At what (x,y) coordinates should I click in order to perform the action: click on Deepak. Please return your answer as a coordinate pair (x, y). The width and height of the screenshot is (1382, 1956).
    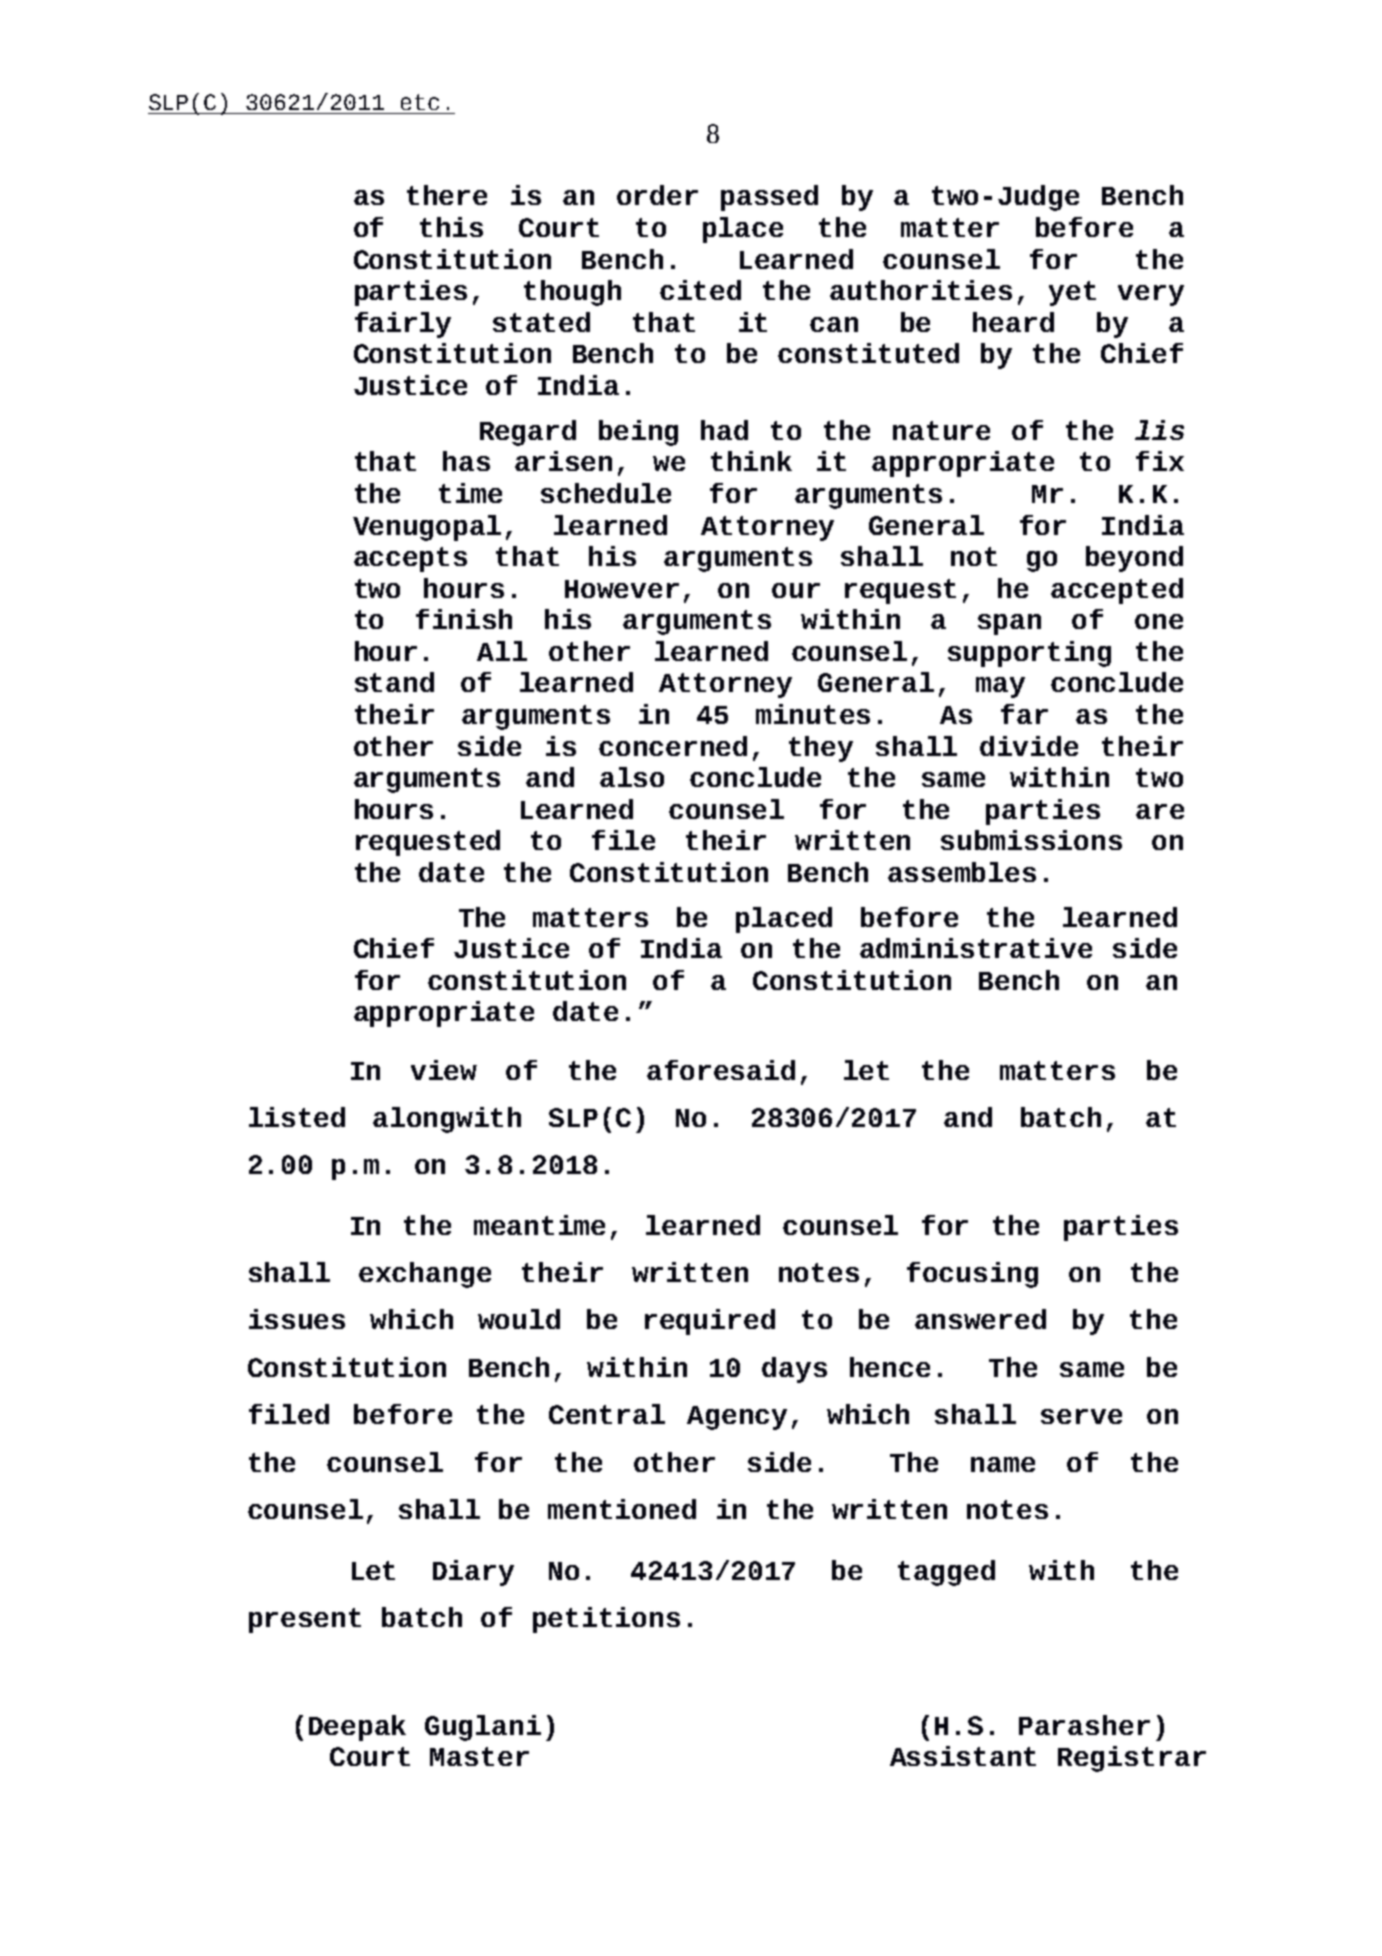
    Looking at the image, I should click on (357, 1728).
